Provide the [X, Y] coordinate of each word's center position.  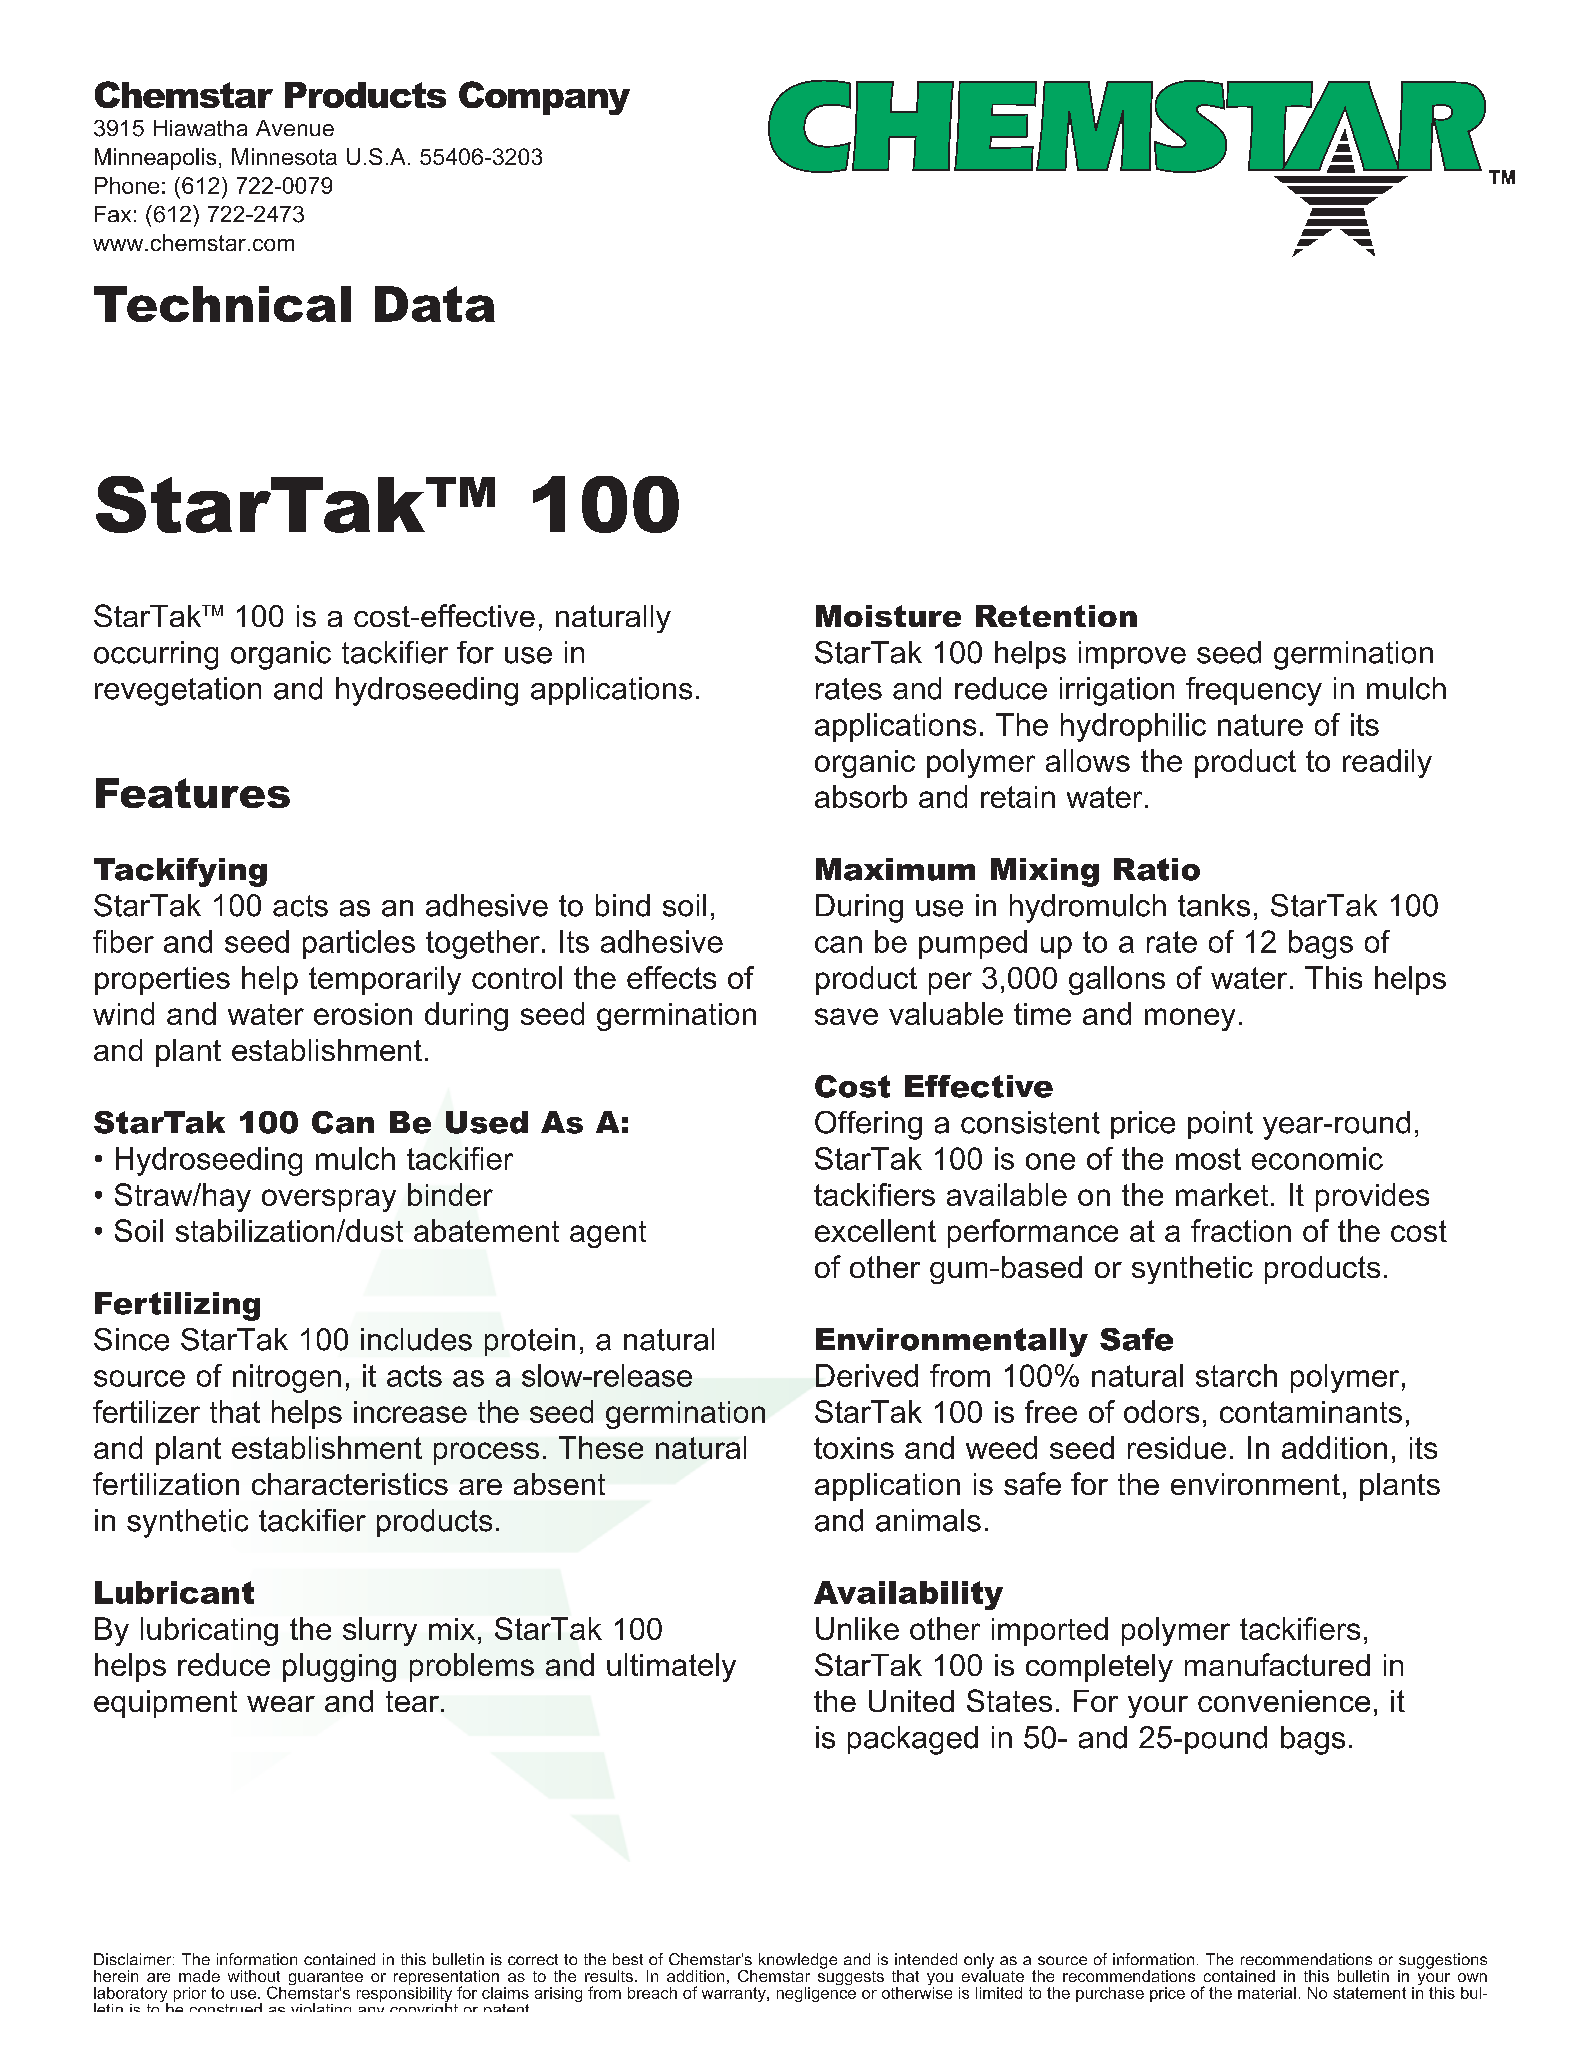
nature [1260, 725]
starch [1236, 1375]
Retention [1056, 616]
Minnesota [284, 156]
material [1267, 1993]
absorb [861, 796]
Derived [867, 1375]
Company [544, 98]
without [254, 1976]
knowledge [798, 1961]
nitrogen [287, 1378]
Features [193, 793]
